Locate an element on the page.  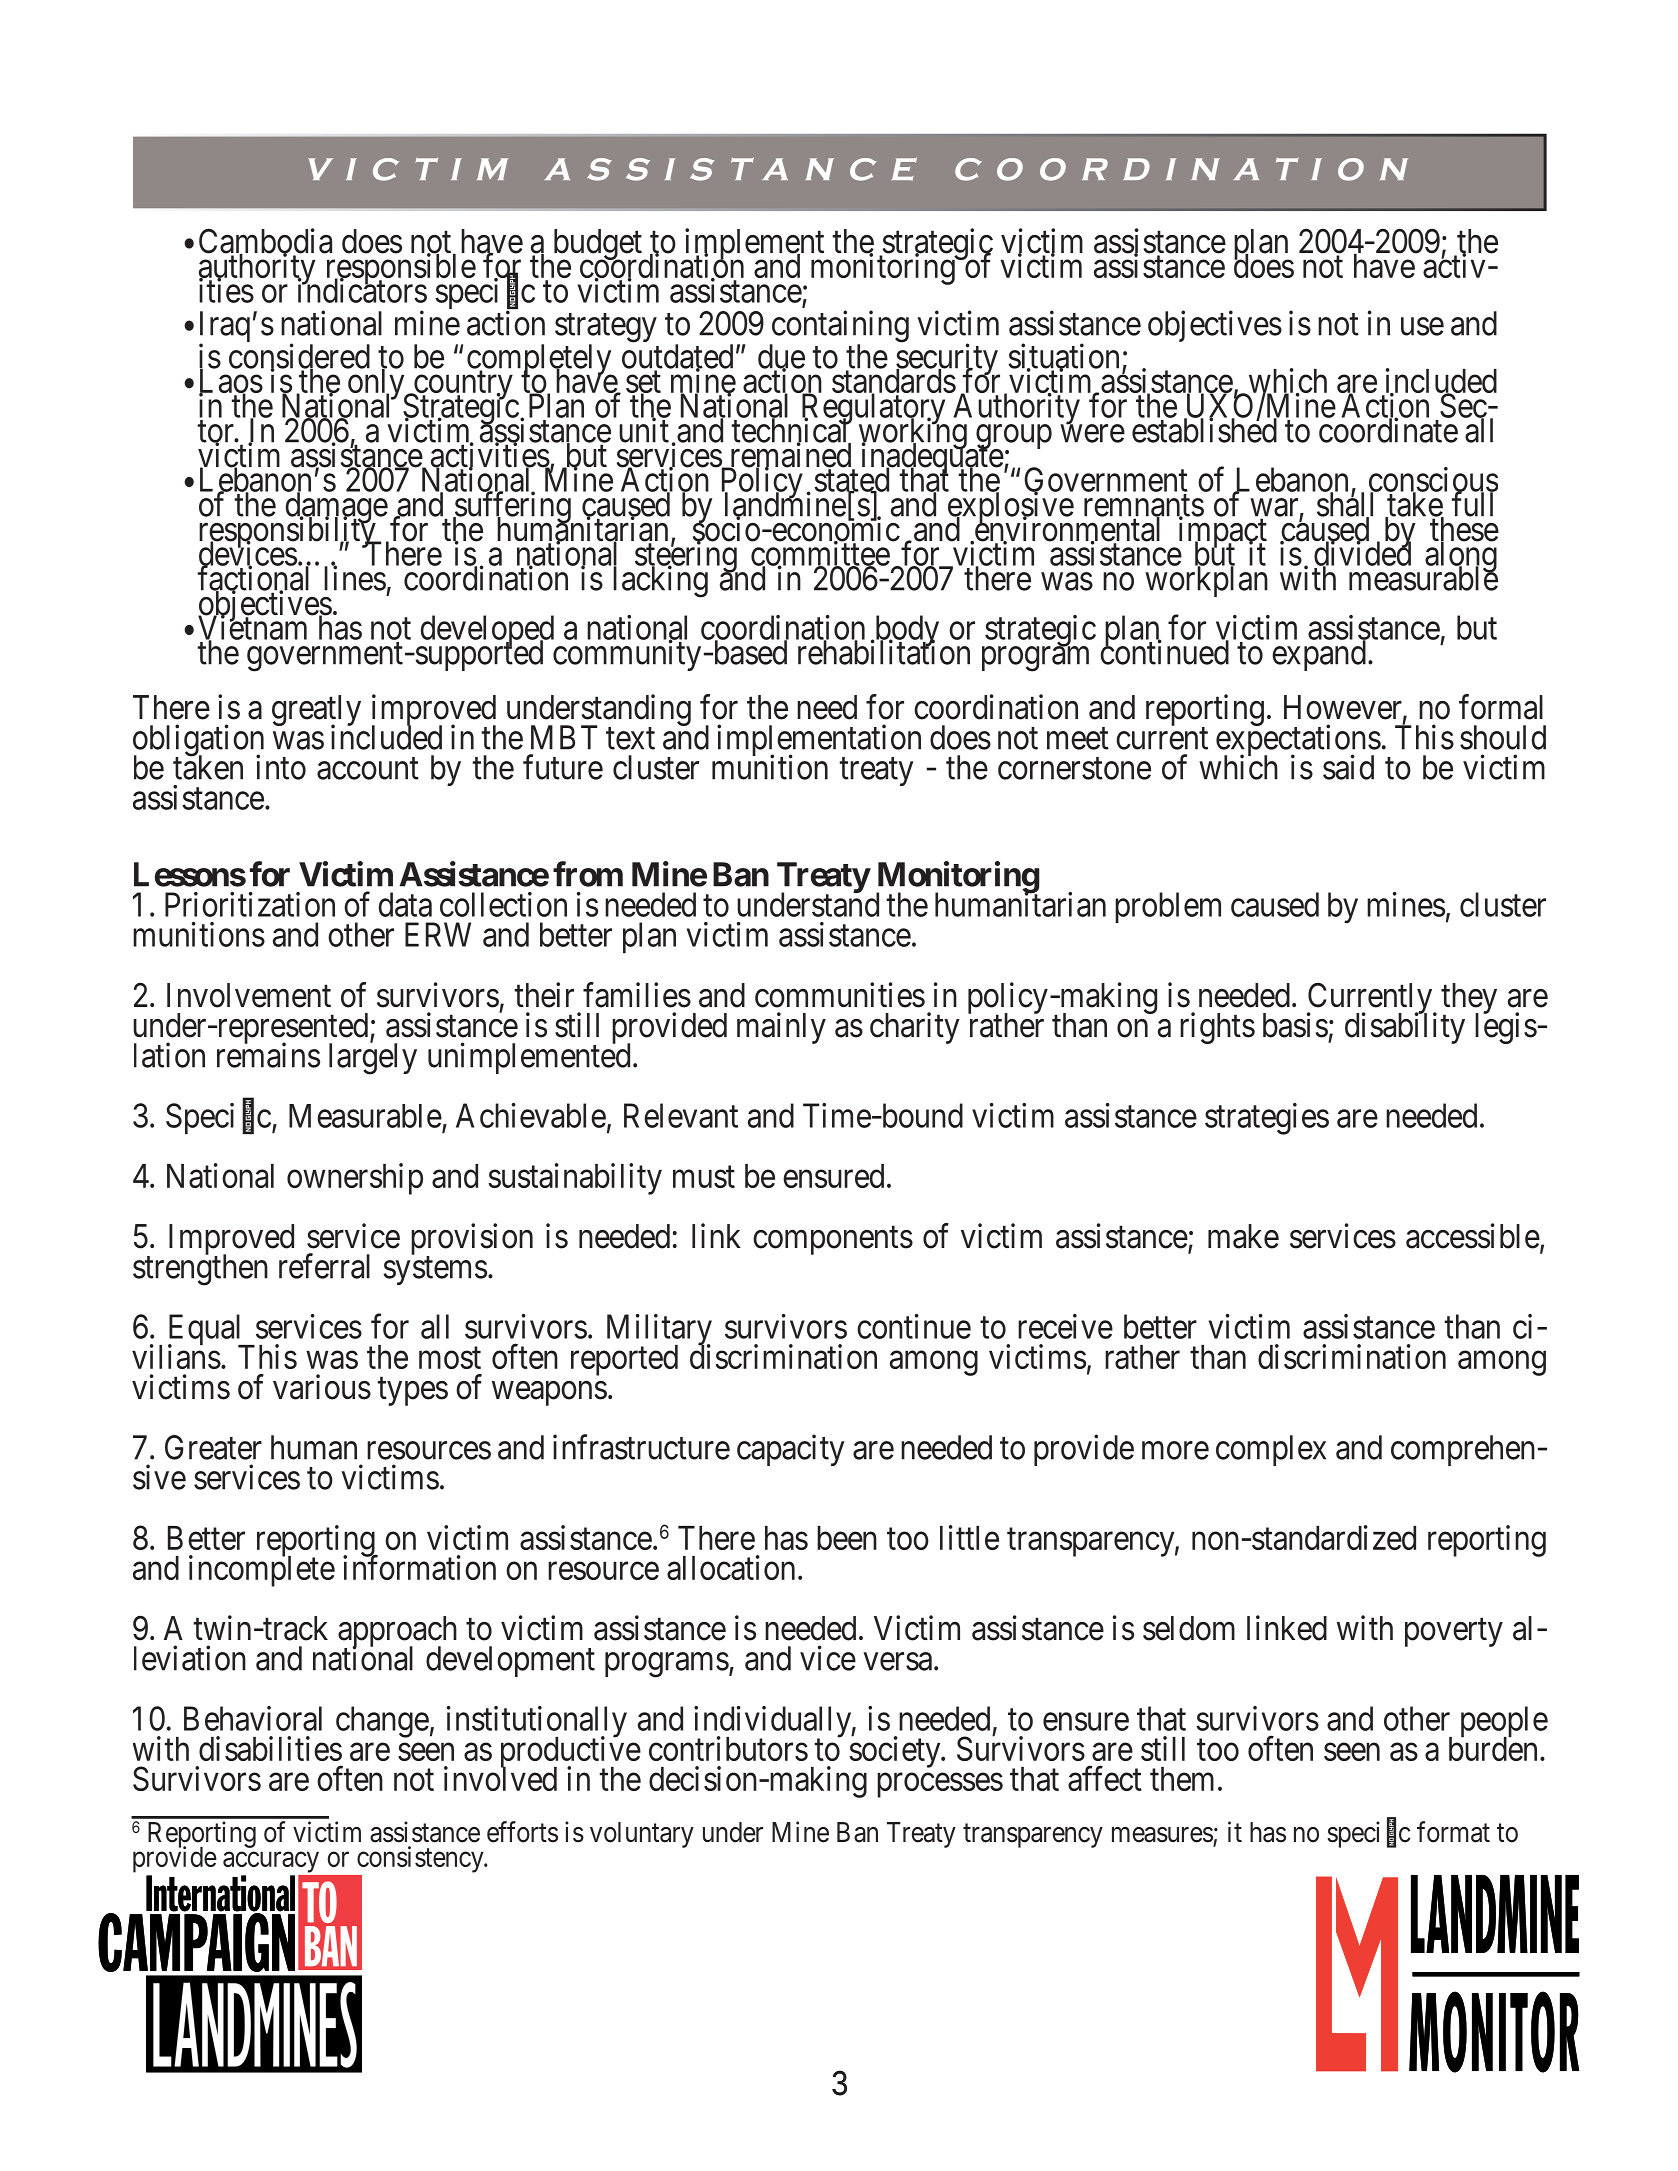
disability is located at coordinates (1405, 1028).
